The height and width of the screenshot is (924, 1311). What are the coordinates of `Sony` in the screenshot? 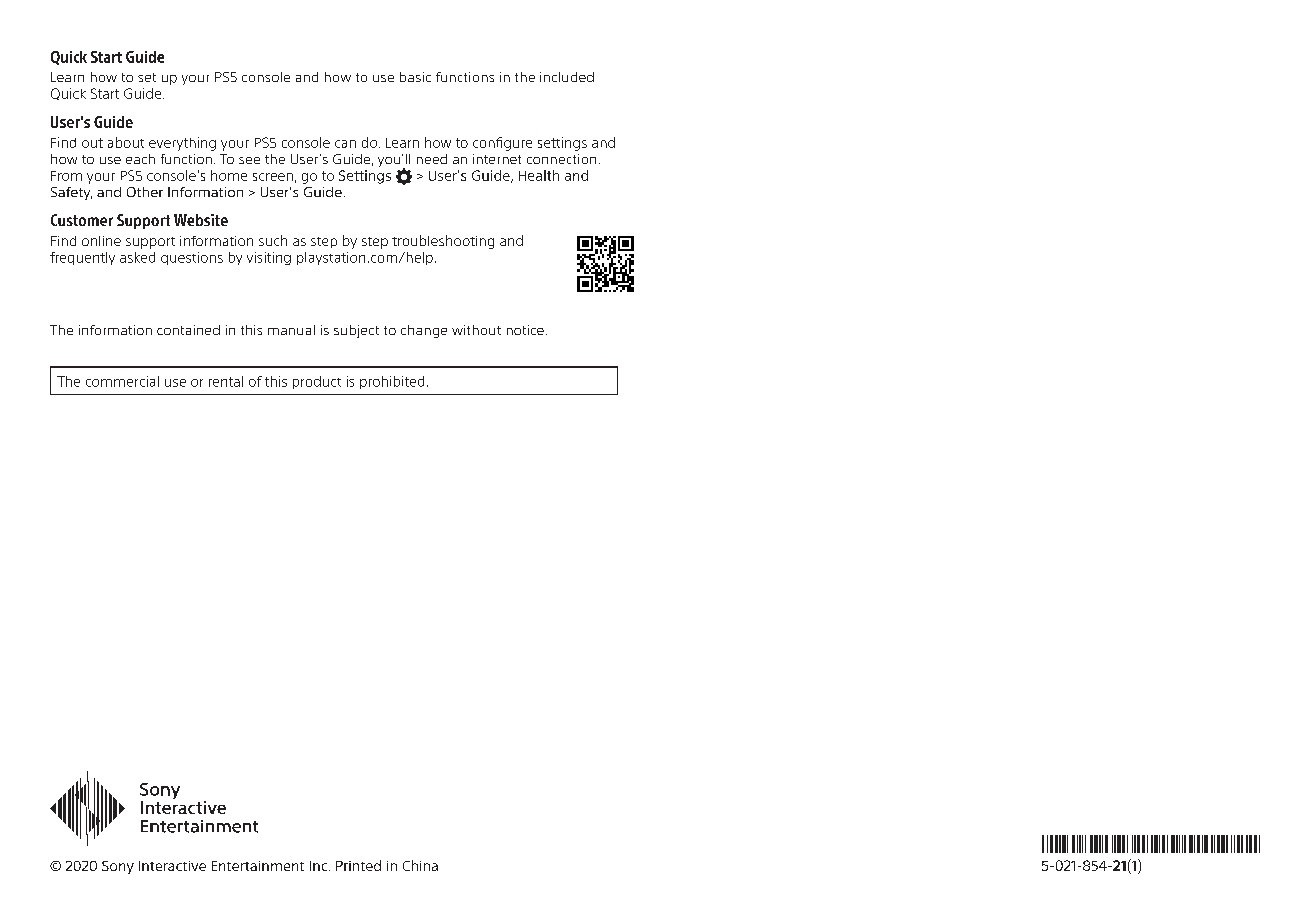 It's located at (118, 867).
